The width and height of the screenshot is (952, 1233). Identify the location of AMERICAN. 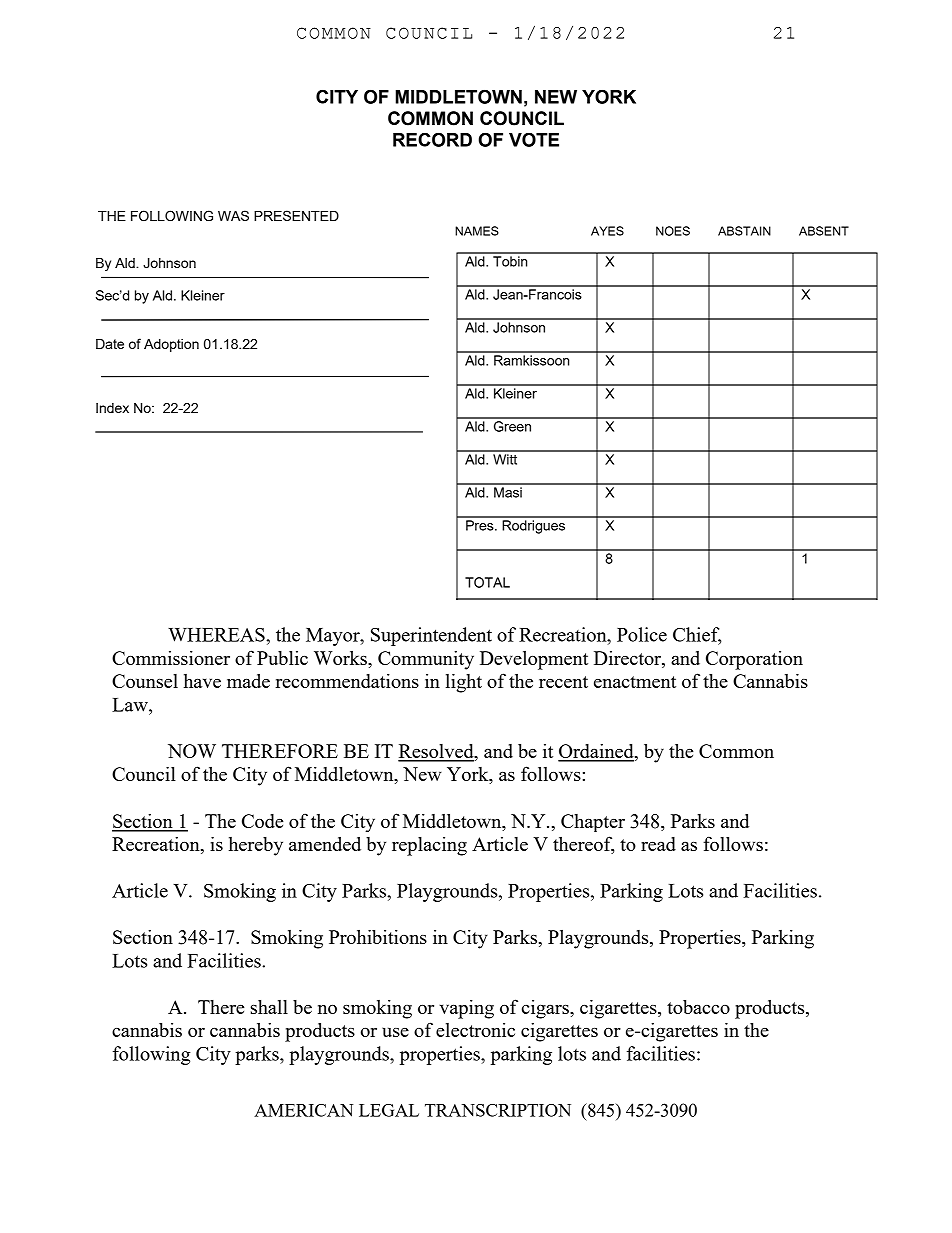
(303, 1110).
